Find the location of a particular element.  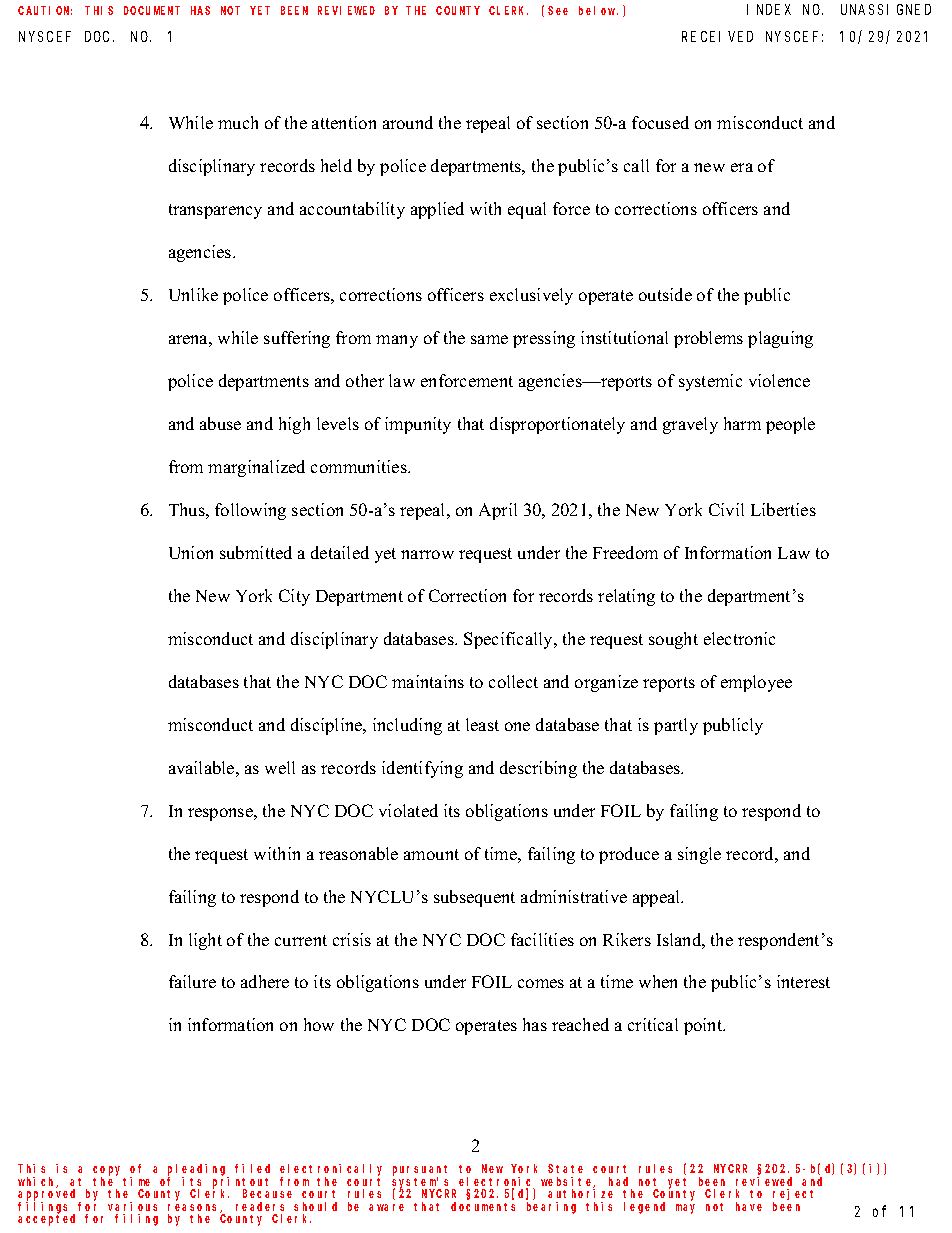

INDEX is located at coordinates (769, 9).
